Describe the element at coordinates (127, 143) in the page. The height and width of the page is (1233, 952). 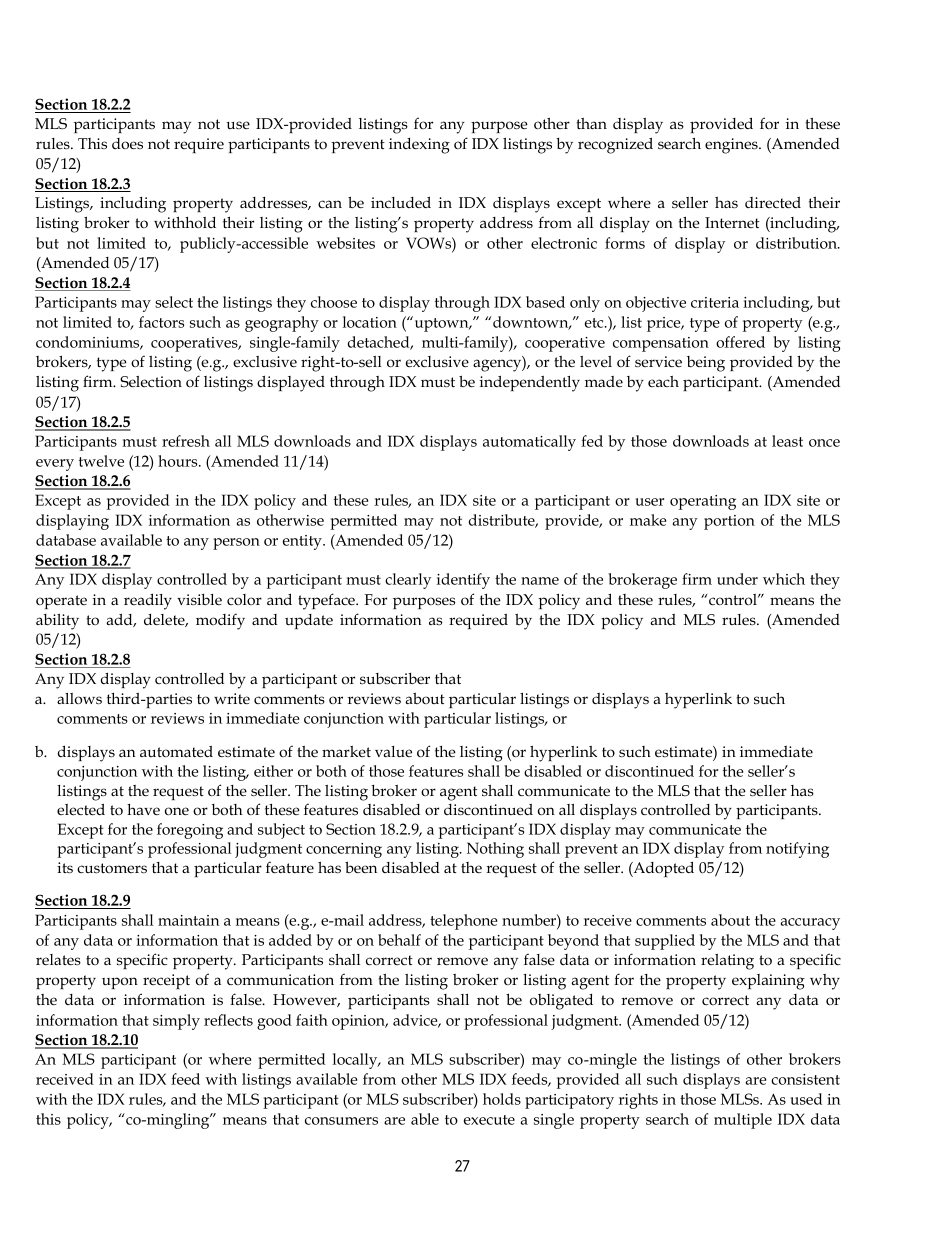
I see `does` at that location.
